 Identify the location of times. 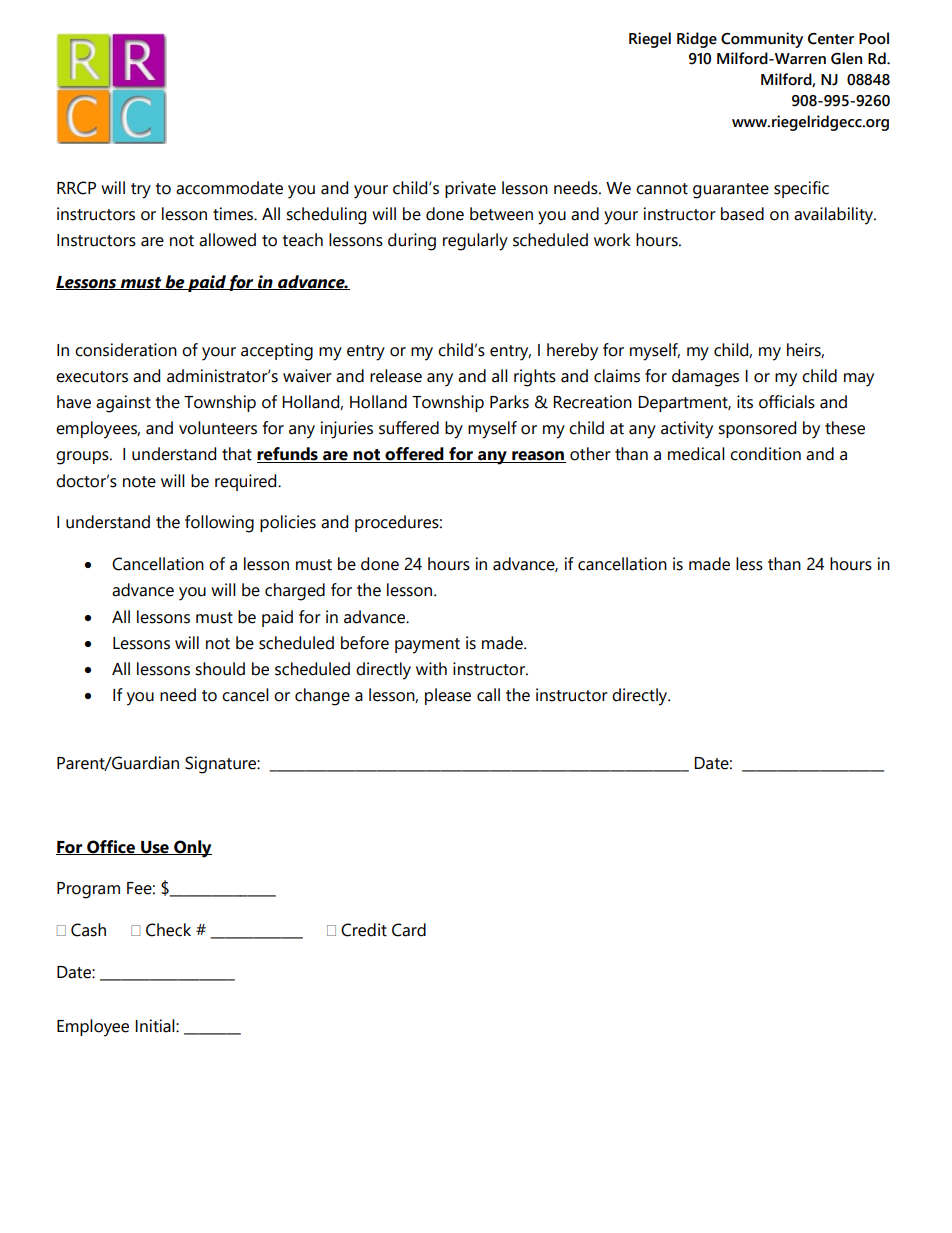
(234, 214).
